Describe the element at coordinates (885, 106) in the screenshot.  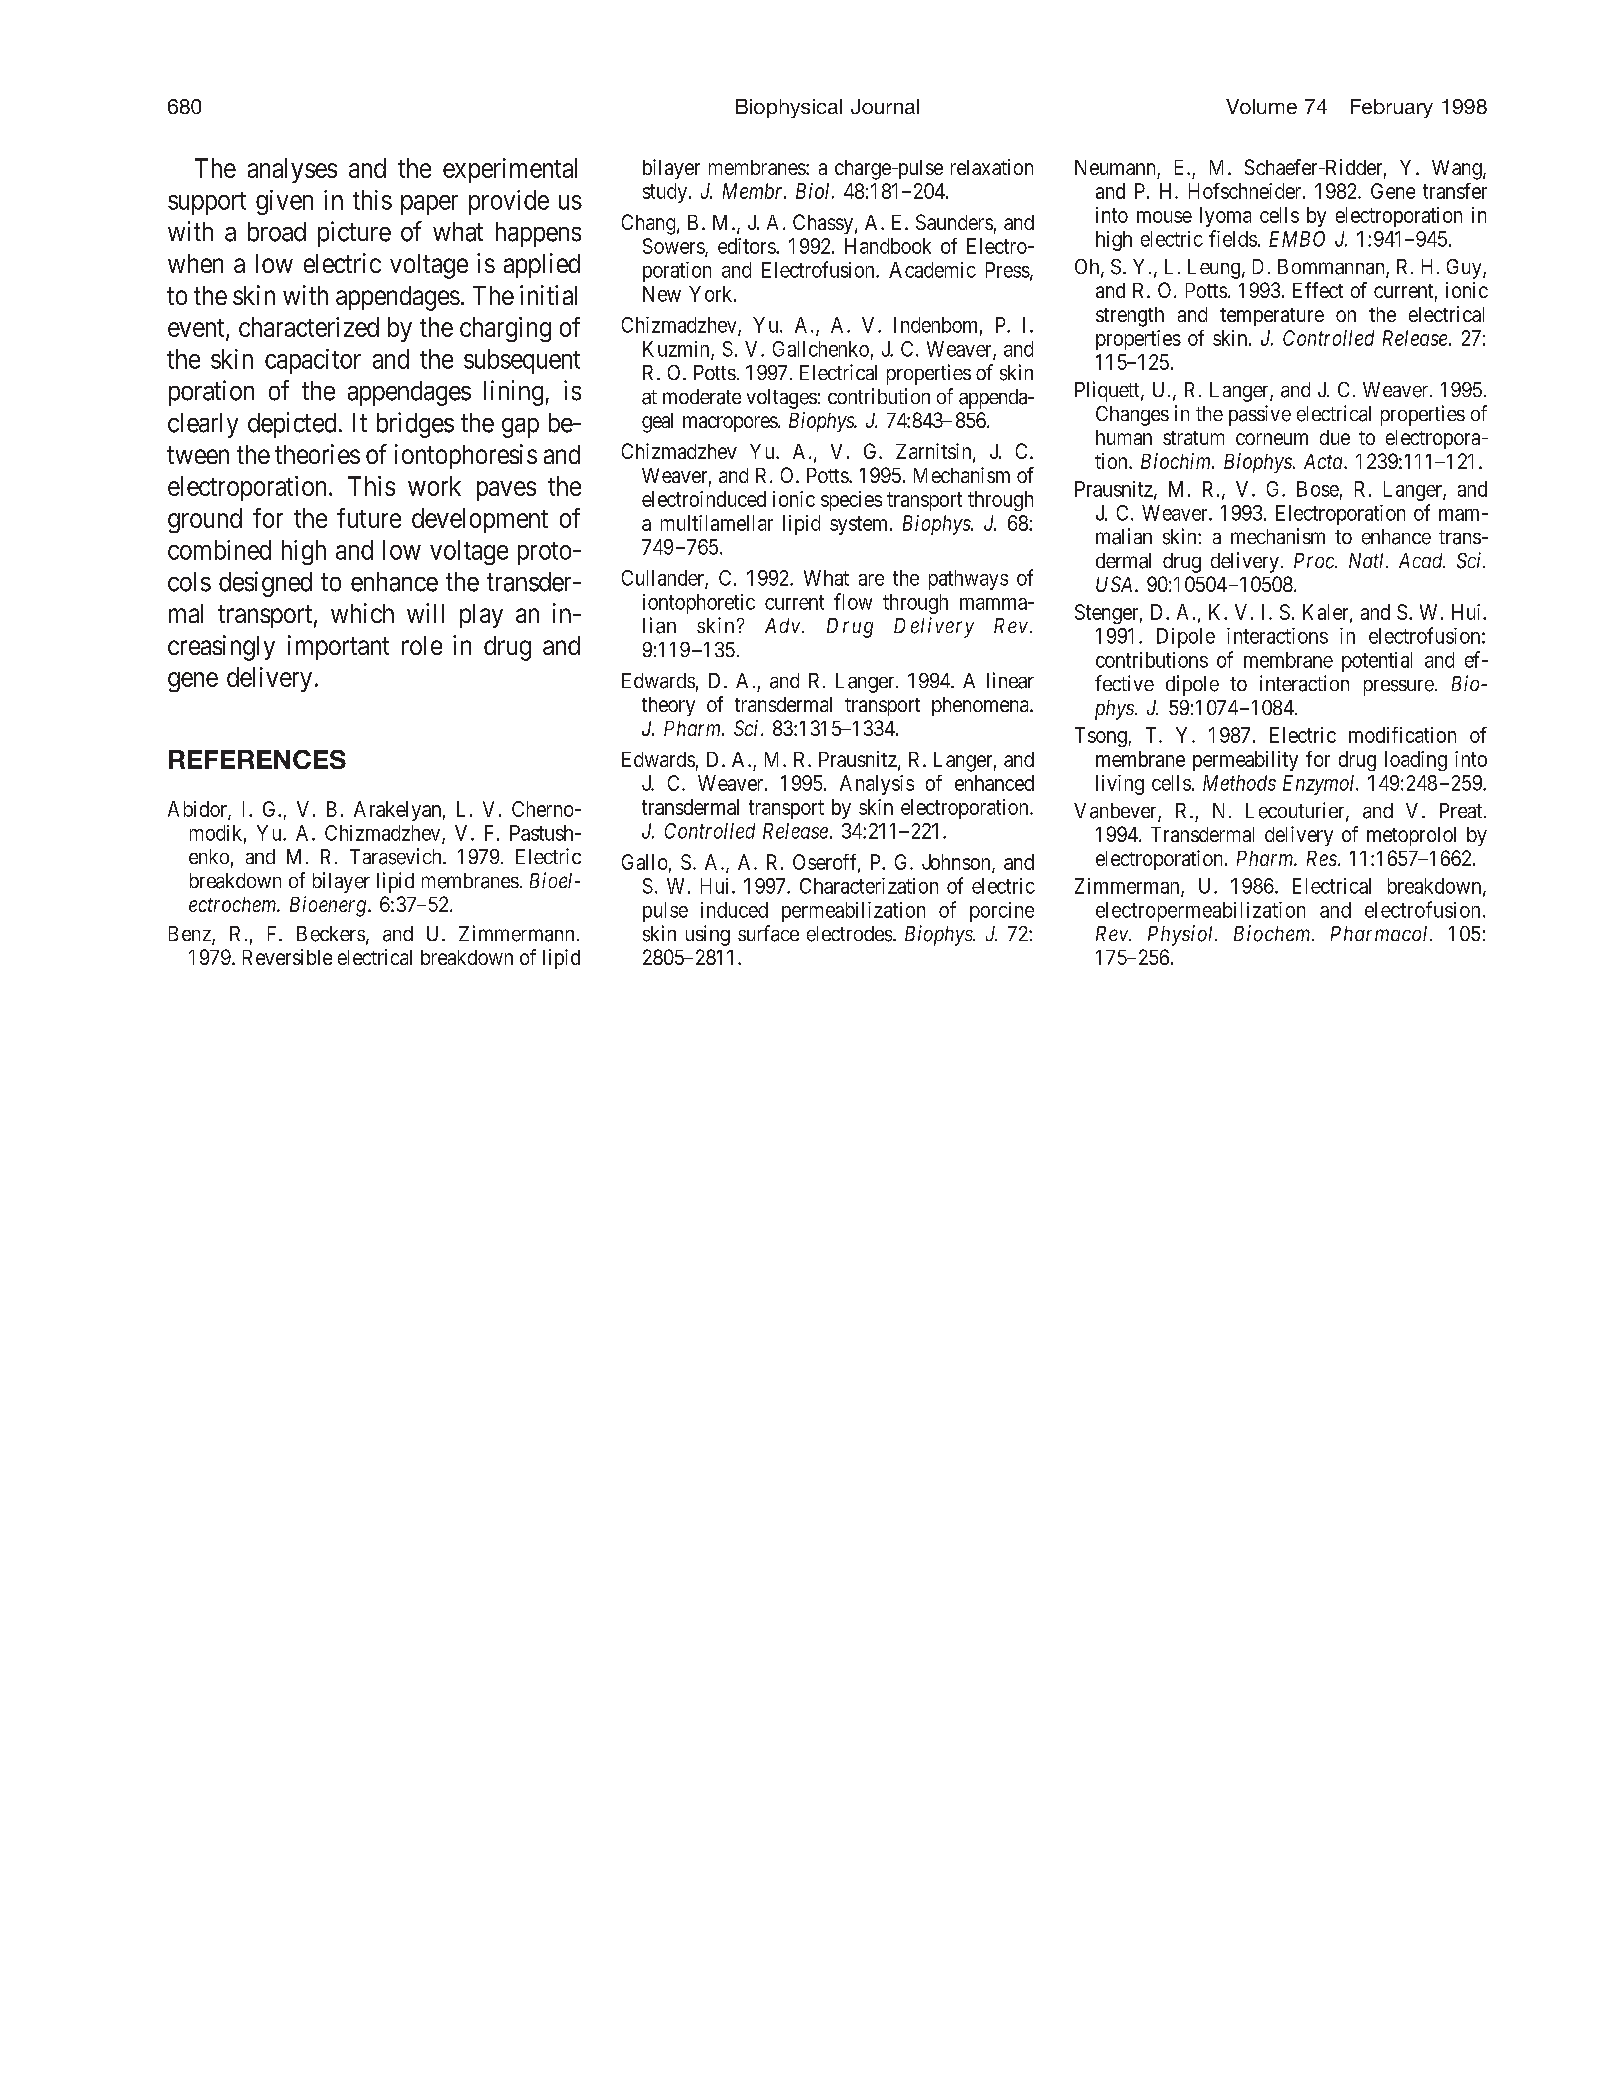
I see `Journal` at that location.
